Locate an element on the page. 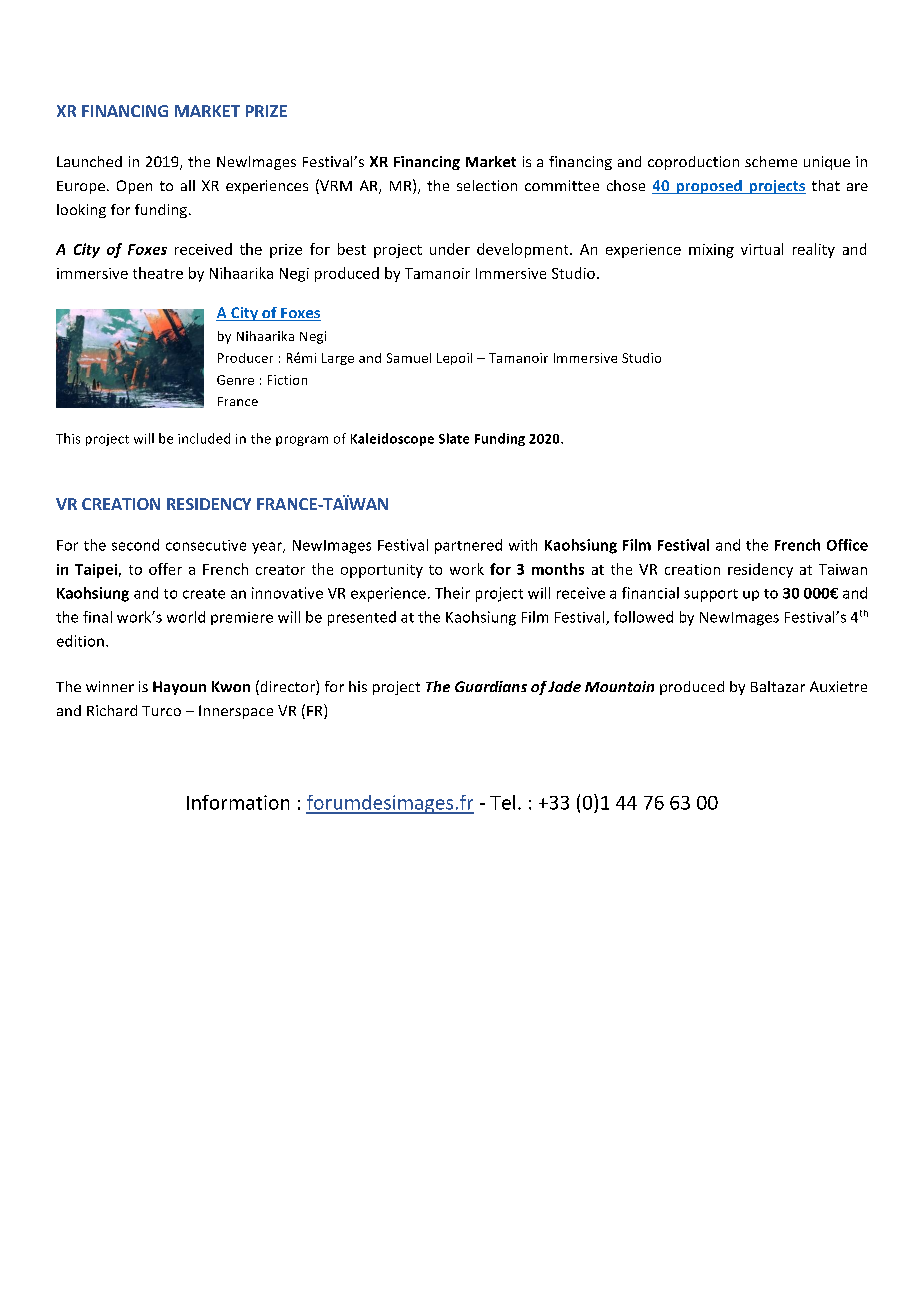  selection is located at coordinates (487, 185).
